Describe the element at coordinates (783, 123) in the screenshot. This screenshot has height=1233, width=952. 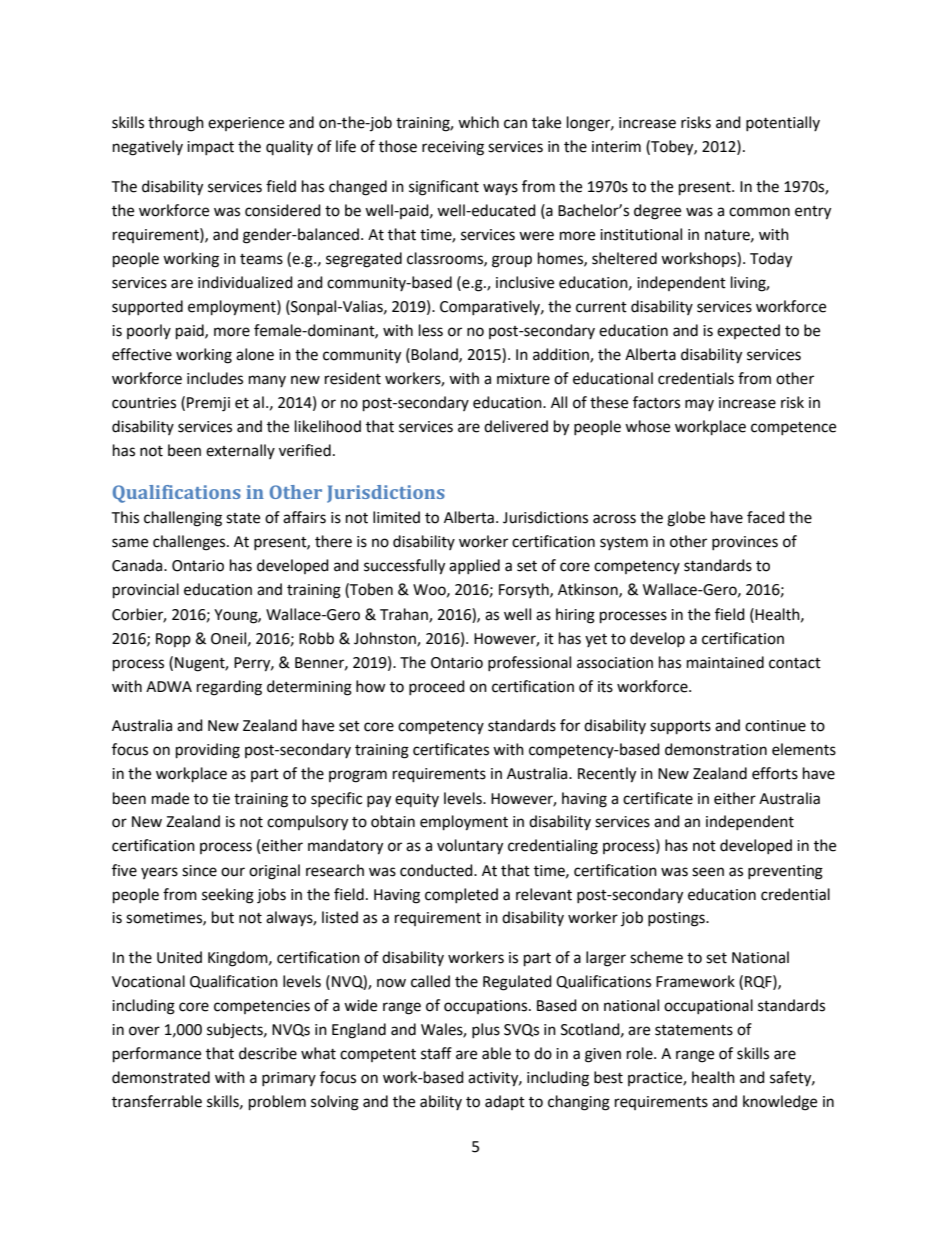
I see `potentially` at that location.
